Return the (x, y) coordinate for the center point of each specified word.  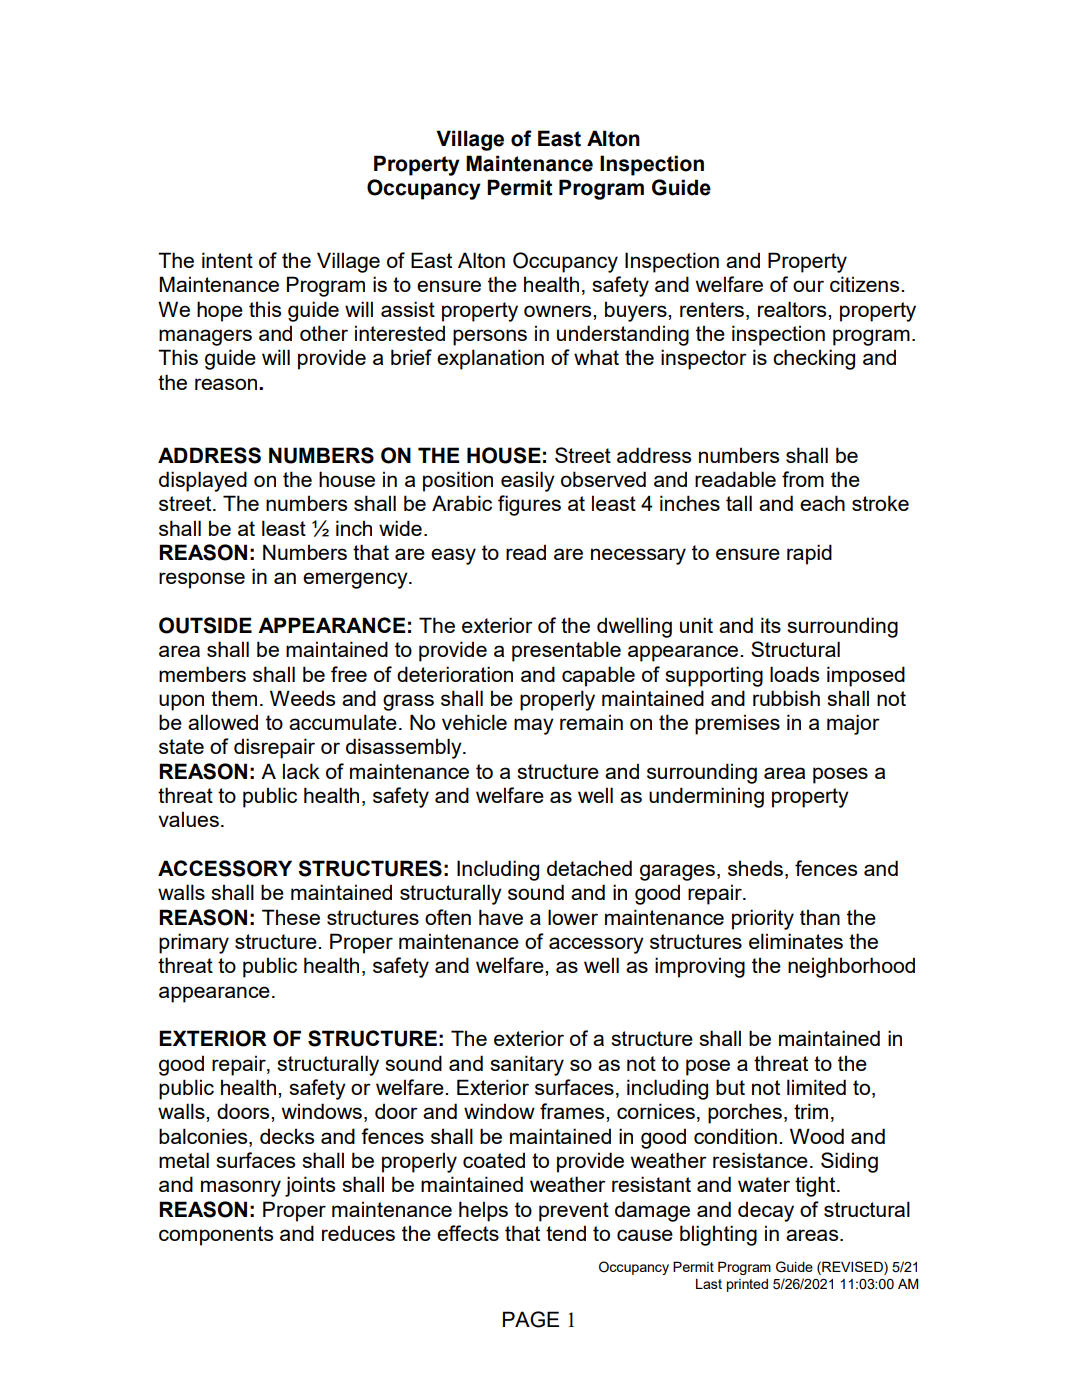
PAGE (531, 1319)
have (501, 917)
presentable (566, 651)
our (808, 286)
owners (559, 311)
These (291, 917)
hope (220, 311)
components (216, 1236)
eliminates (796, 941)
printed (747, 1285)
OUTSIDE (205, 625)
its (771, 625)
